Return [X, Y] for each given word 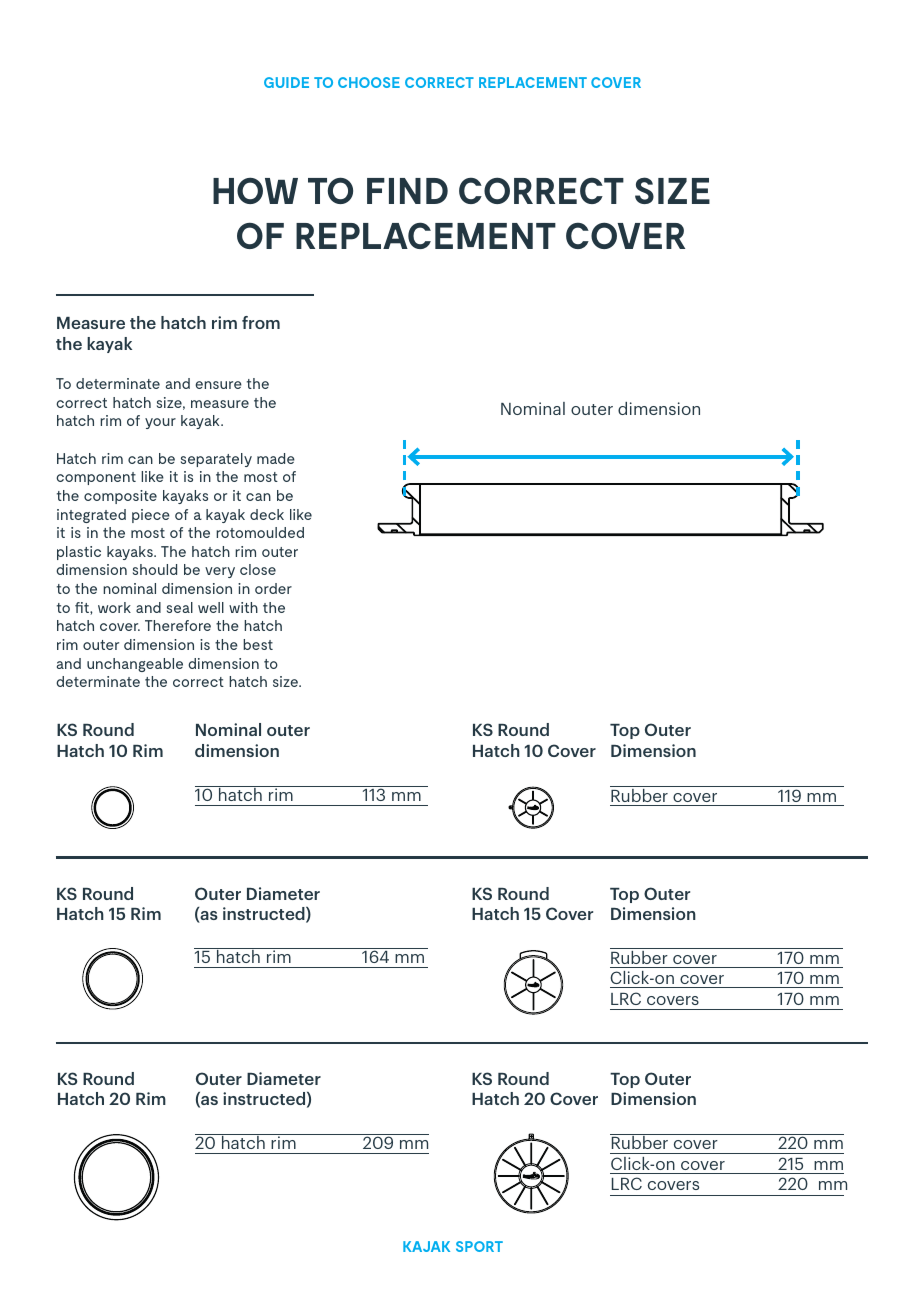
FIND [407, 191]
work [114, 607]
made [276, 458]
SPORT [479, 1246]
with [243, 607]
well [211, 607]
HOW [255, 190]
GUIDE [286, 82]
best [258, 644]
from [261, 322]
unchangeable [135, 665]
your [160, 423]
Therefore [178, 625]
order [273, 588]
